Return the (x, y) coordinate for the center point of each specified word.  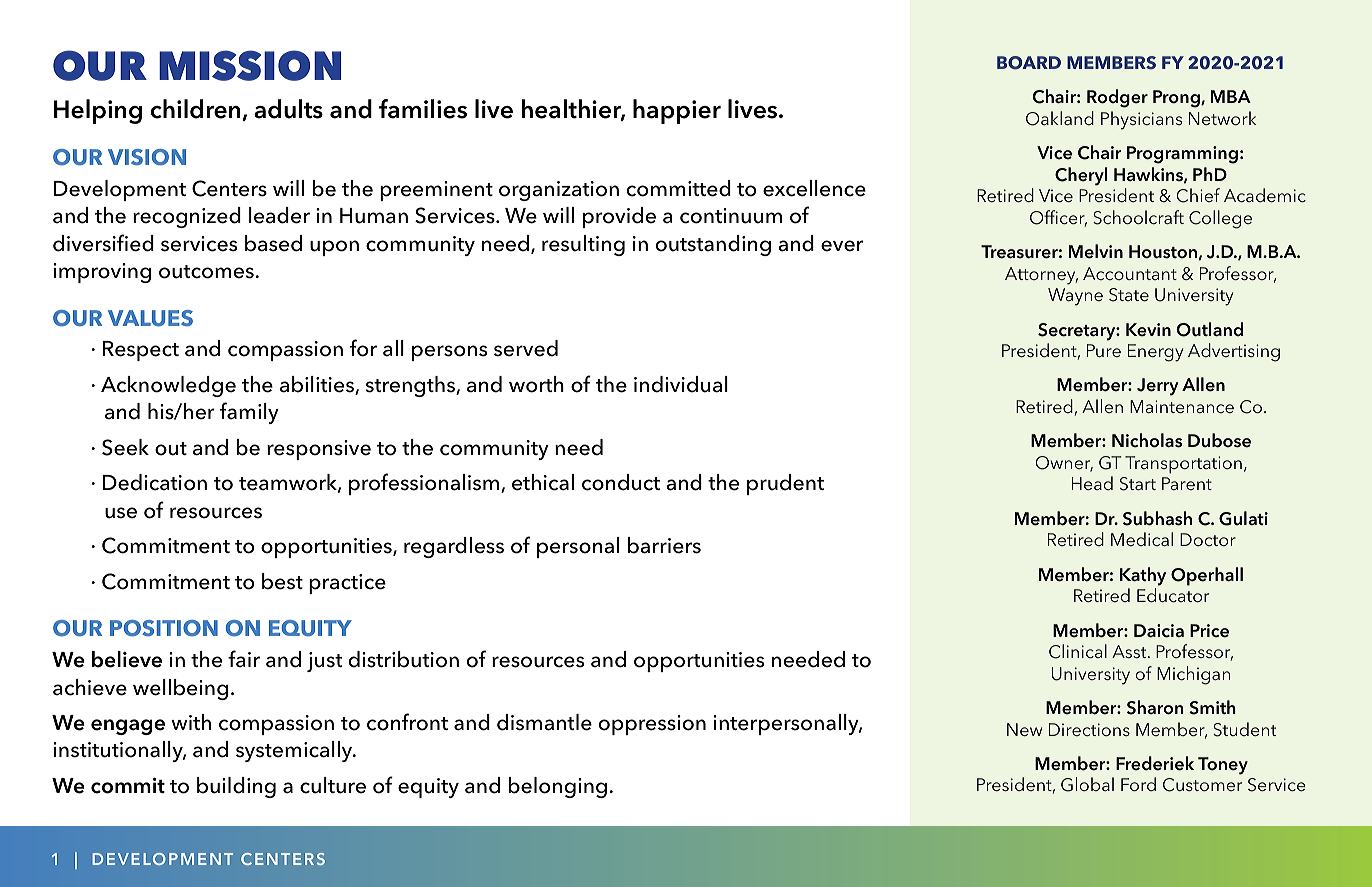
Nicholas (1147, 440)
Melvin (1096, 251)
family (249, 413)
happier (677, 111)
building (236, 787)
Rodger (1117, 98)
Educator (1173, 595)
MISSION (250, 65)
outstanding (713, 245)
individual (681, 384)
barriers (664, 545)
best (282, 581)
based (273, 243)
